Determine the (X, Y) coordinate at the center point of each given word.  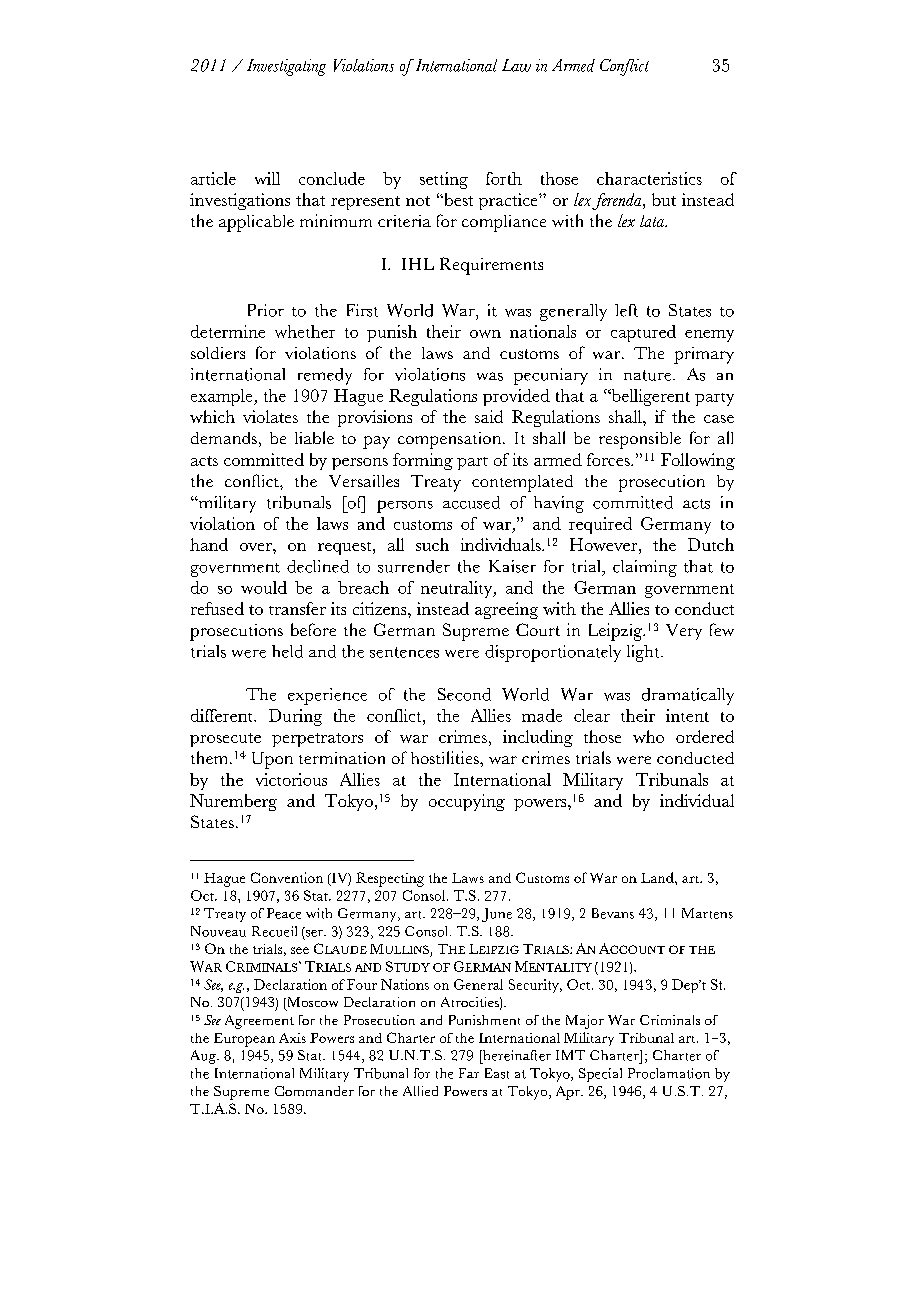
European (244, 1040)
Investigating (286, 67)
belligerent (649, 397)
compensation (451, 440)
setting (444, 180)
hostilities (446, 757)
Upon (272, 760)
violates (270, 416)
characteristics (649, 178)
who (648, 736)
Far (469, 1073)
